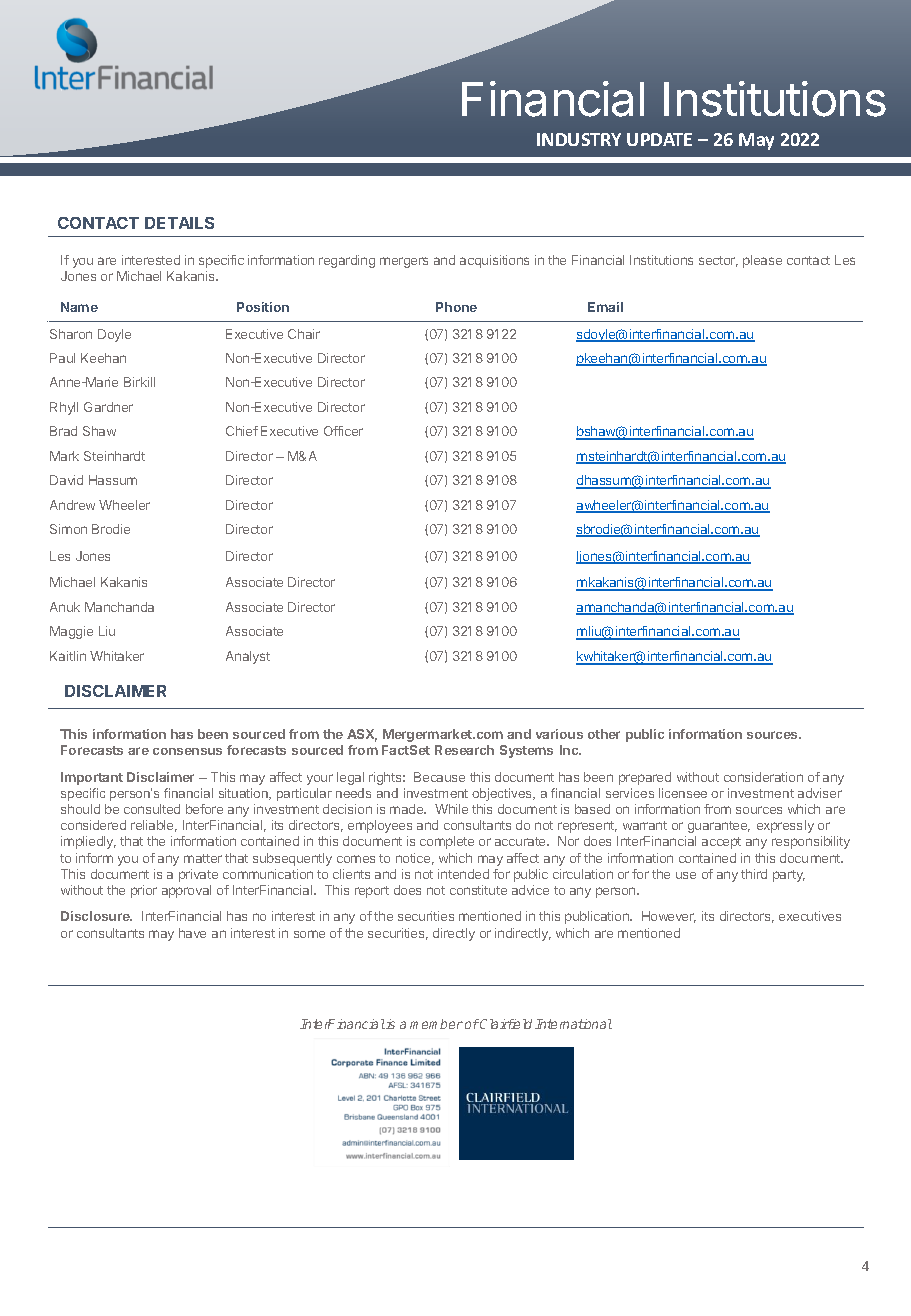  What do you see at coordinates (436, 1024) in the image?
I see `member` at bounding box center [436, 1024].
